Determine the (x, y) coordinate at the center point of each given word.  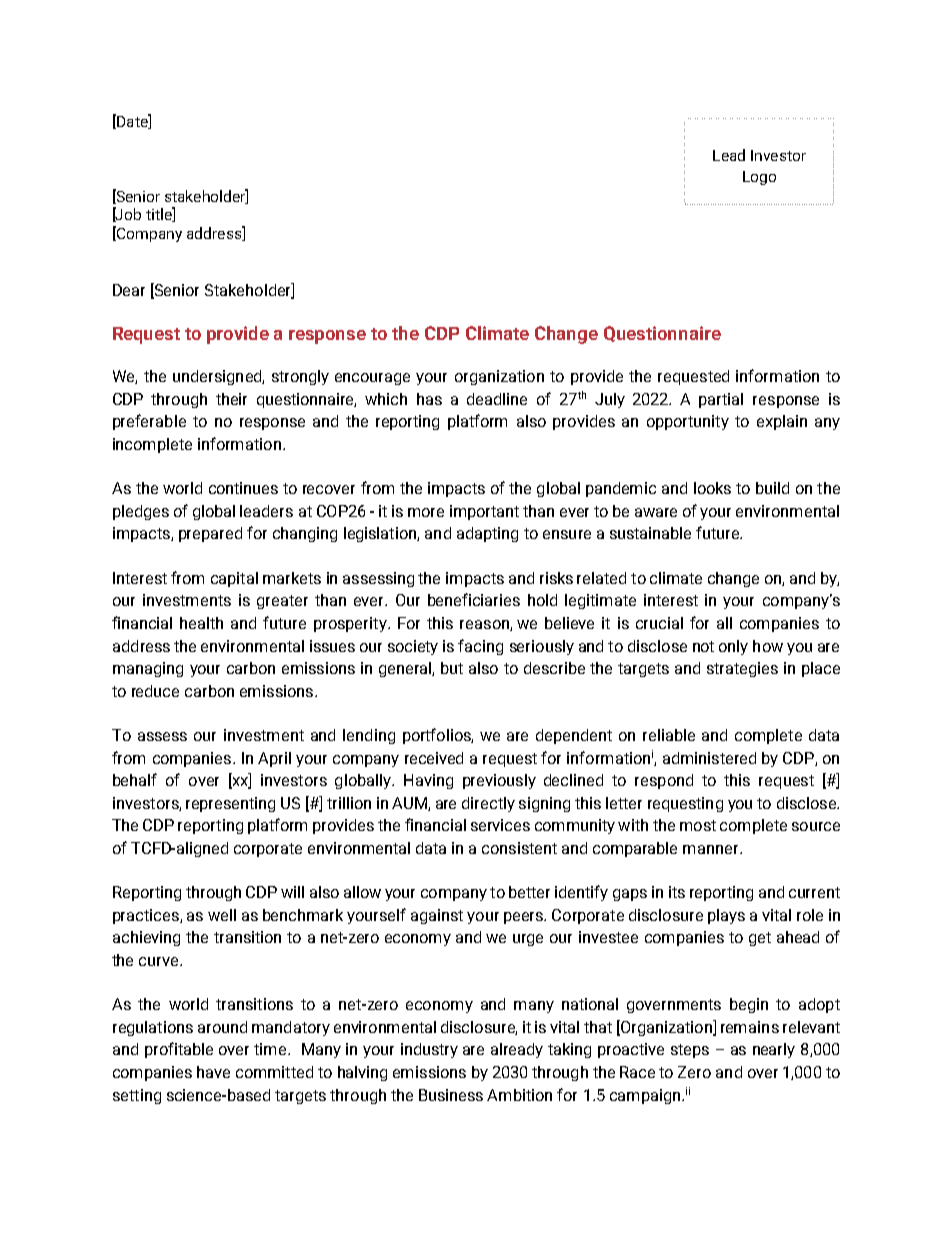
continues (243, 488)
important (484, 512)
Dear (129, 290)
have (213, 1072)
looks (712, 488)
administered (709, 758)
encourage (372, 379)
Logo (759, 178)
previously (499, 781)
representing (230, 804)
